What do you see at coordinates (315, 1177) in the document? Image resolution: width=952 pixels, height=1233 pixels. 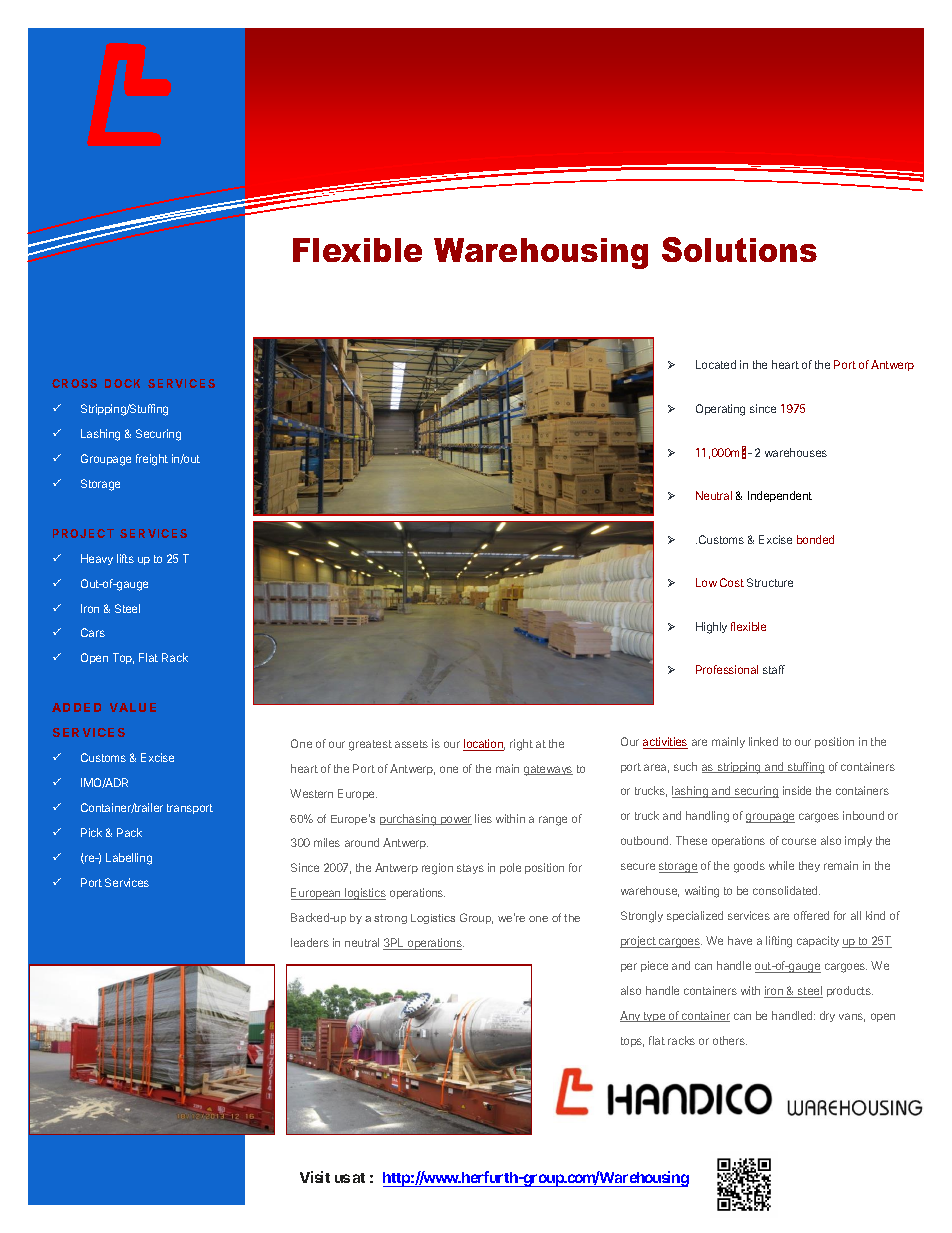 I see `Visit` at bounding box center [315, 1177].
